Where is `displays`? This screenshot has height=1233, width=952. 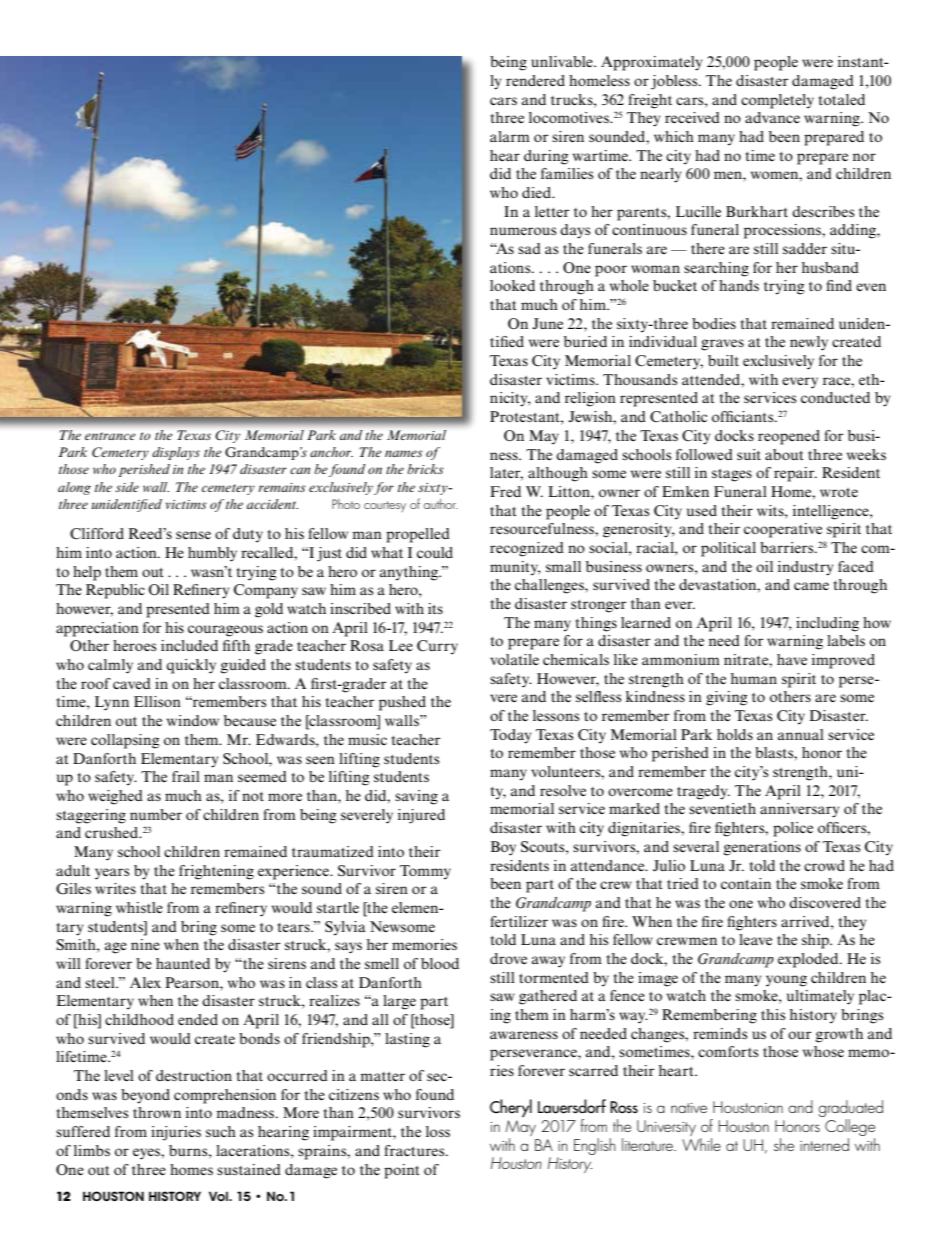
displays is located at coordinates (176, 453).
